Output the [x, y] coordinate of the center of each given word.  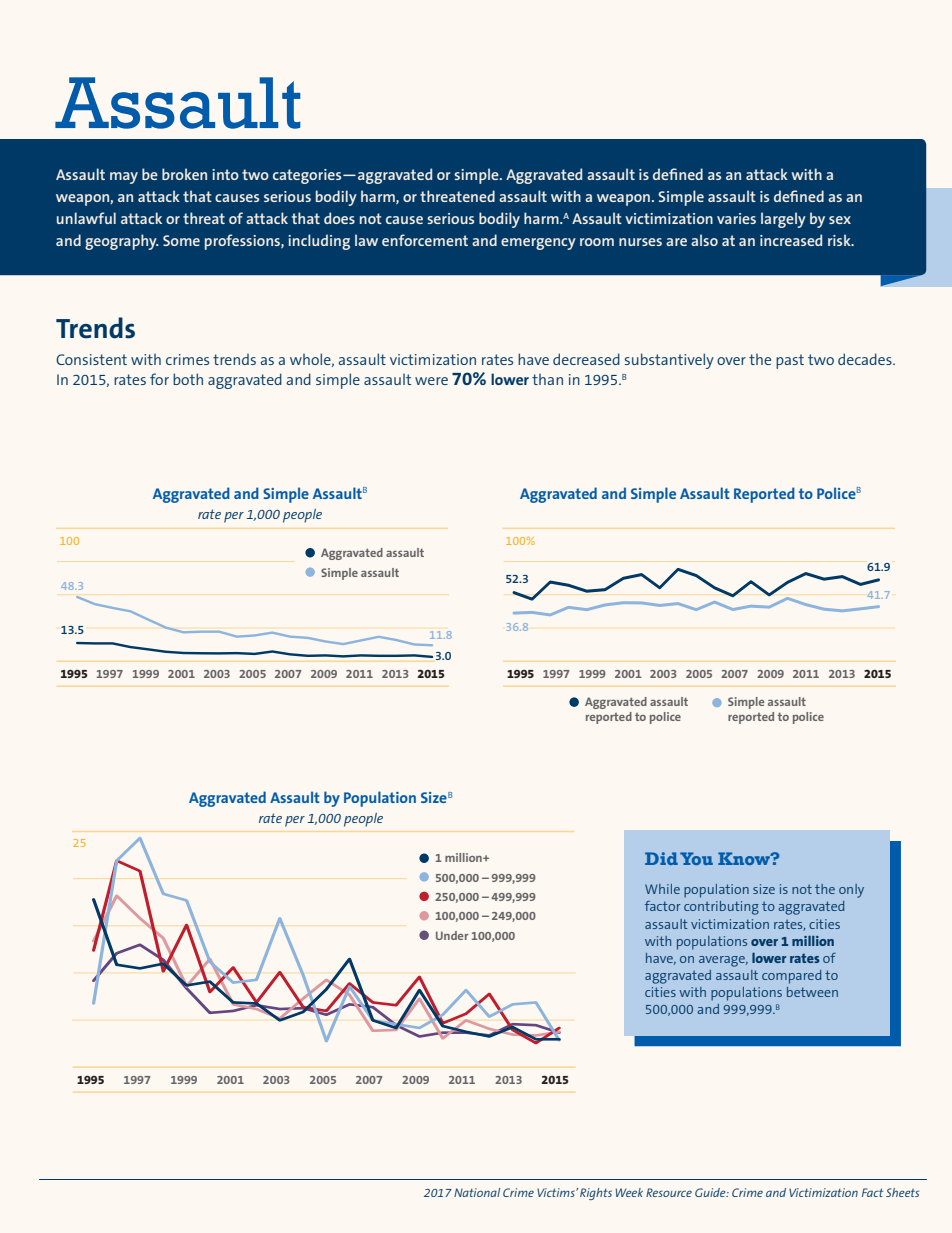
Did [661, 858]
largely [783, 220]
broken [184, 174]
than [547, 379]
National [477, 1192]
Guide [711, 1192]
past [790, 361]
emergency [538, 244]
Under [452, 935]
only [851, 891]
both [188, 379]
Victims [557, 1192]
